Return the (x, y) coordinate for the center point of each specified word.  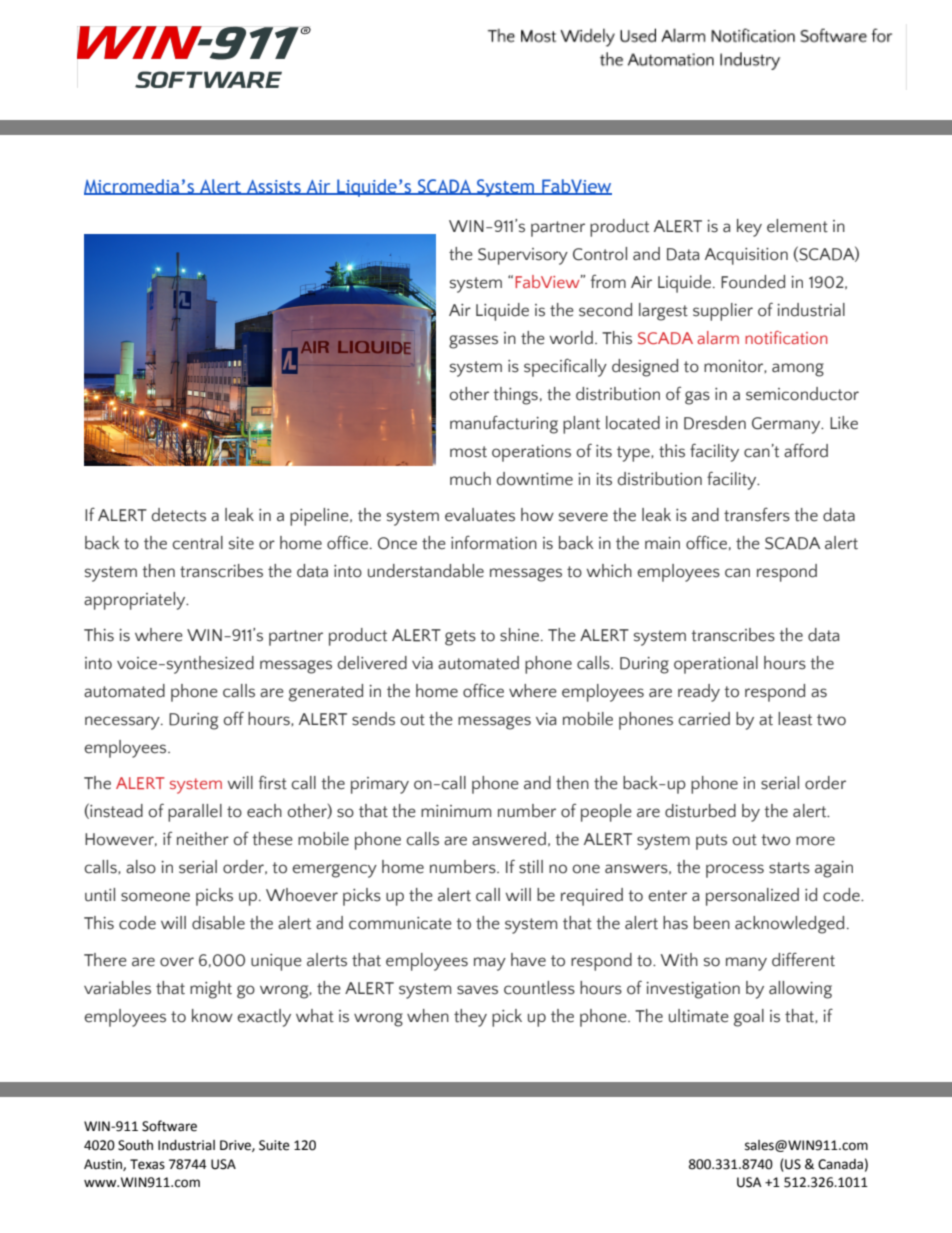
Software (169, 1126)
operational (716, 665)
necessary (123, 723)
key (749, 228)
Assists (274, 187)
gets (460, 638)
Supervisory (523, 256)
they (470, 1018)
